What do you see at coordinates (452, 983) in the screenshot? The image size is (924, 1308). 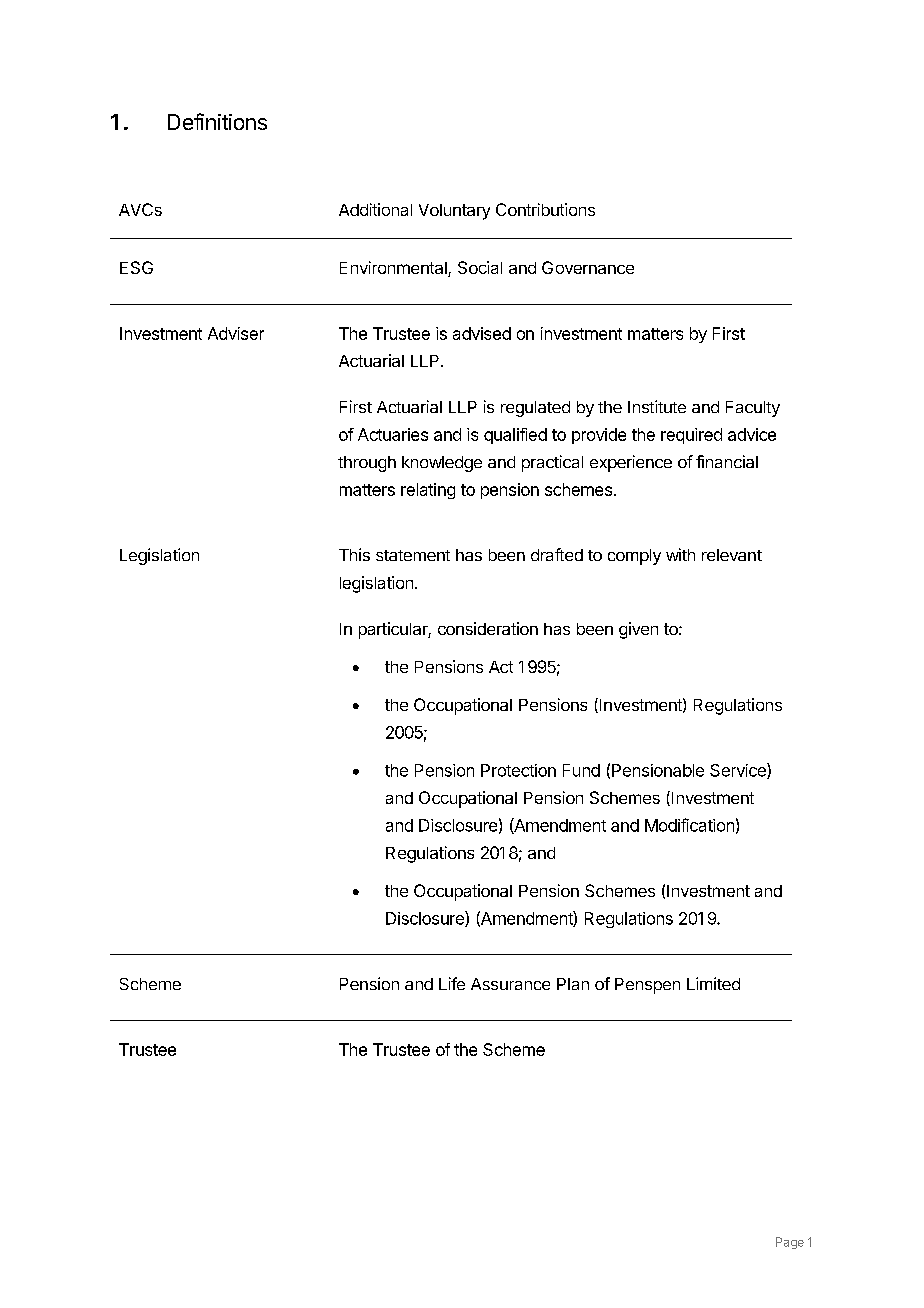 I see `Life` at bounding box center [452, 983].
